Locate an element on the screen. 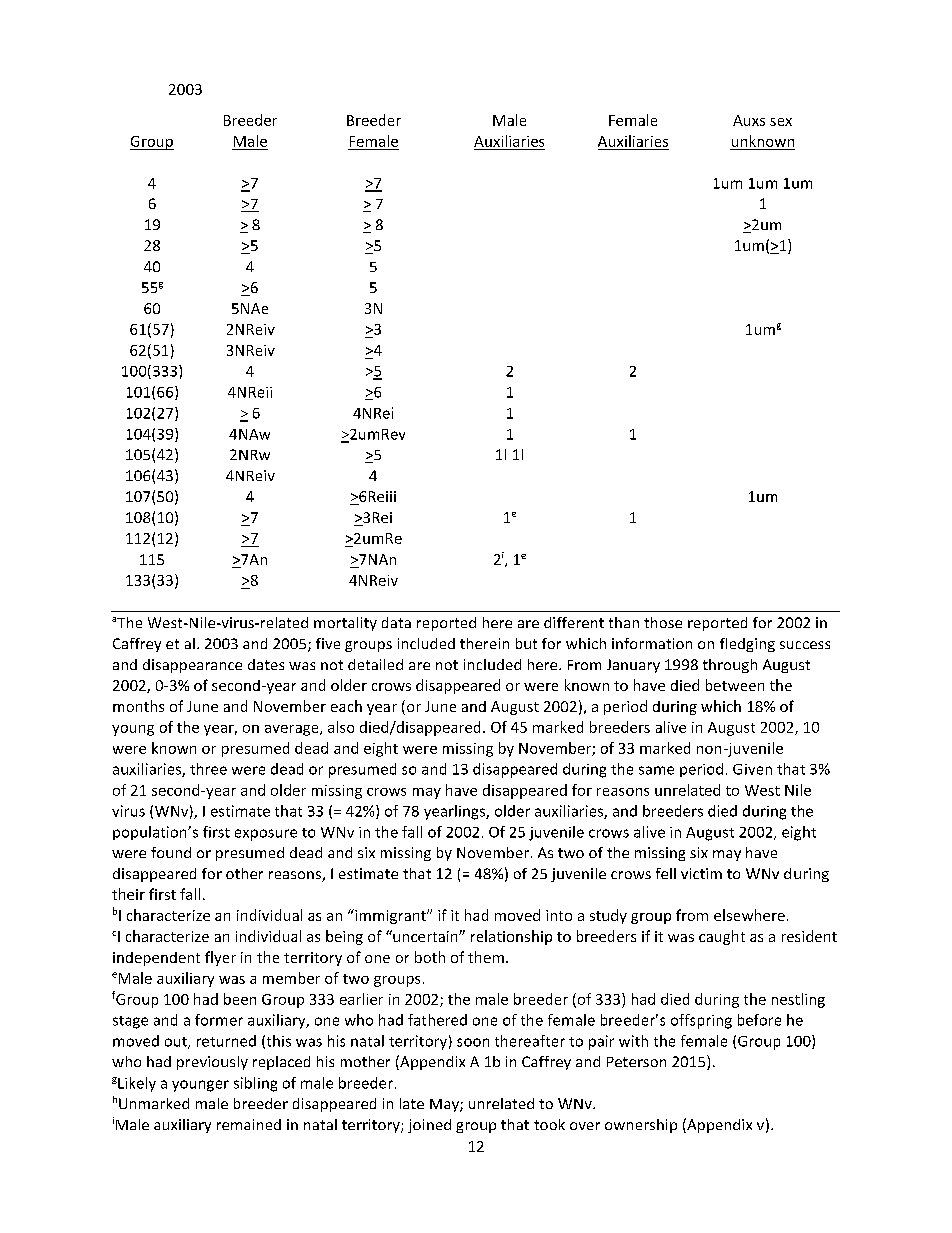  ownership is located at coordinates (641, 1126).
